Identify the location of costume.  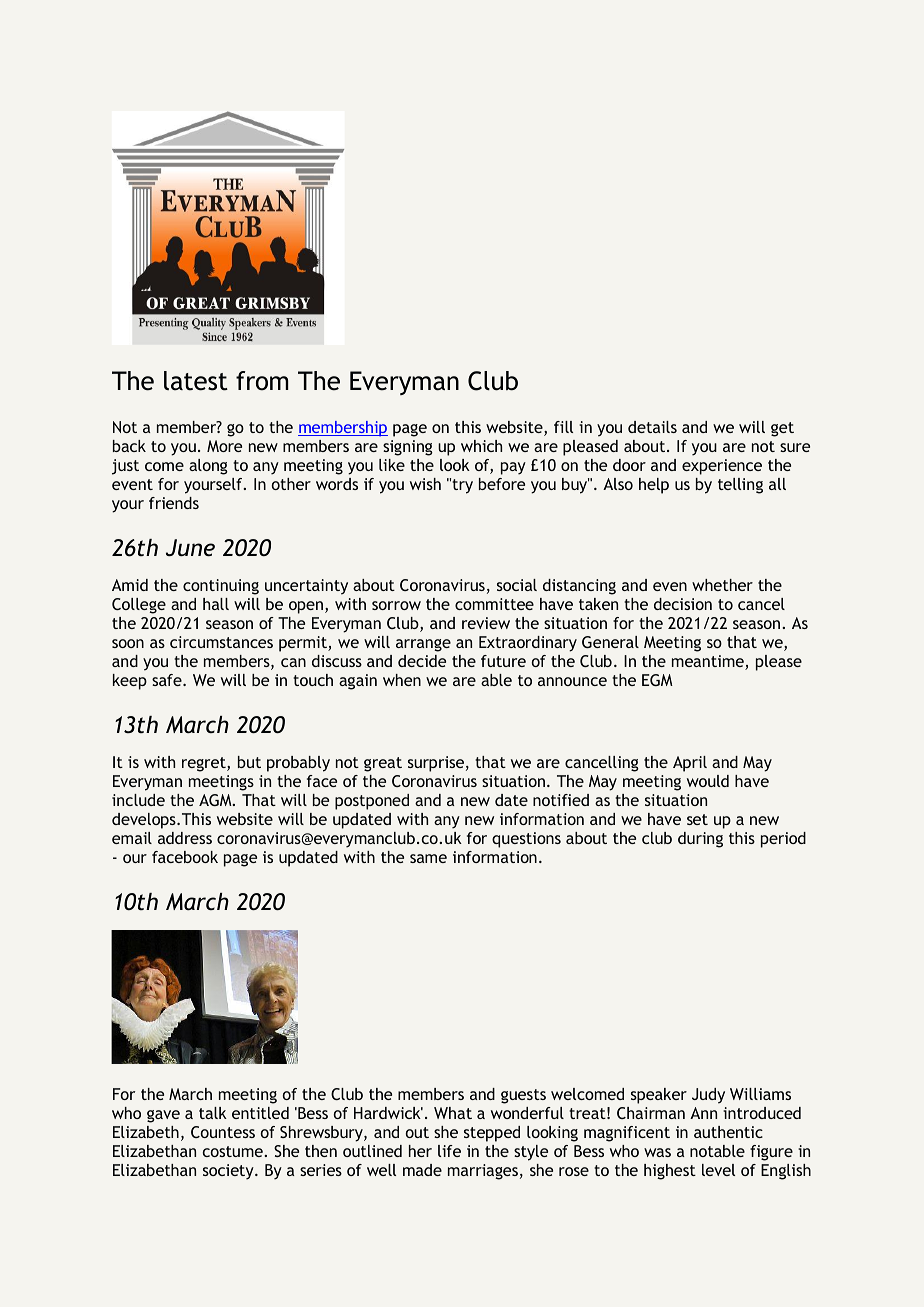
(234, 1151).
